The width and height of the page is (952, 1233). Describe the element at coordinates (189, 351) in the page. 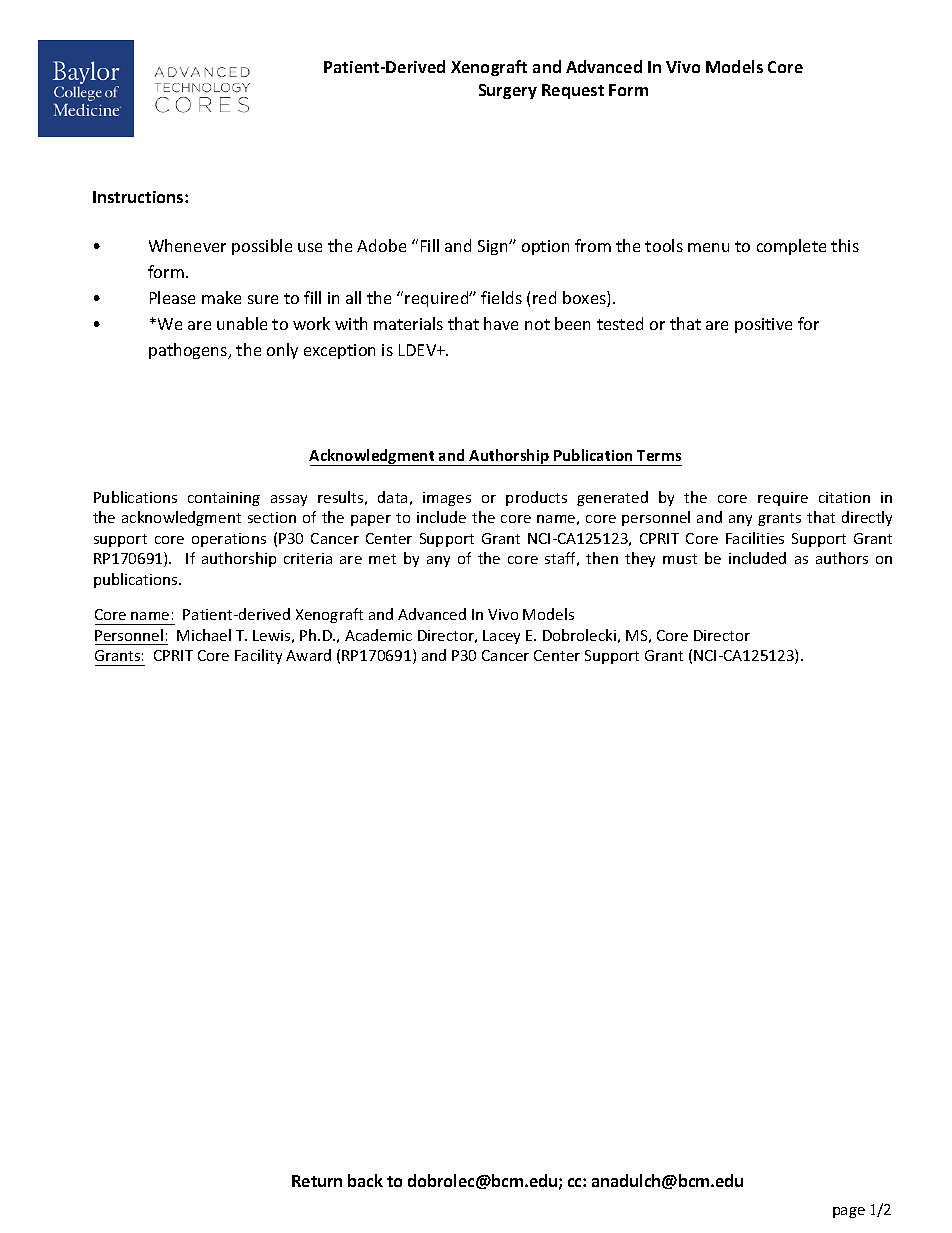

I see `pathogens` at that location.
